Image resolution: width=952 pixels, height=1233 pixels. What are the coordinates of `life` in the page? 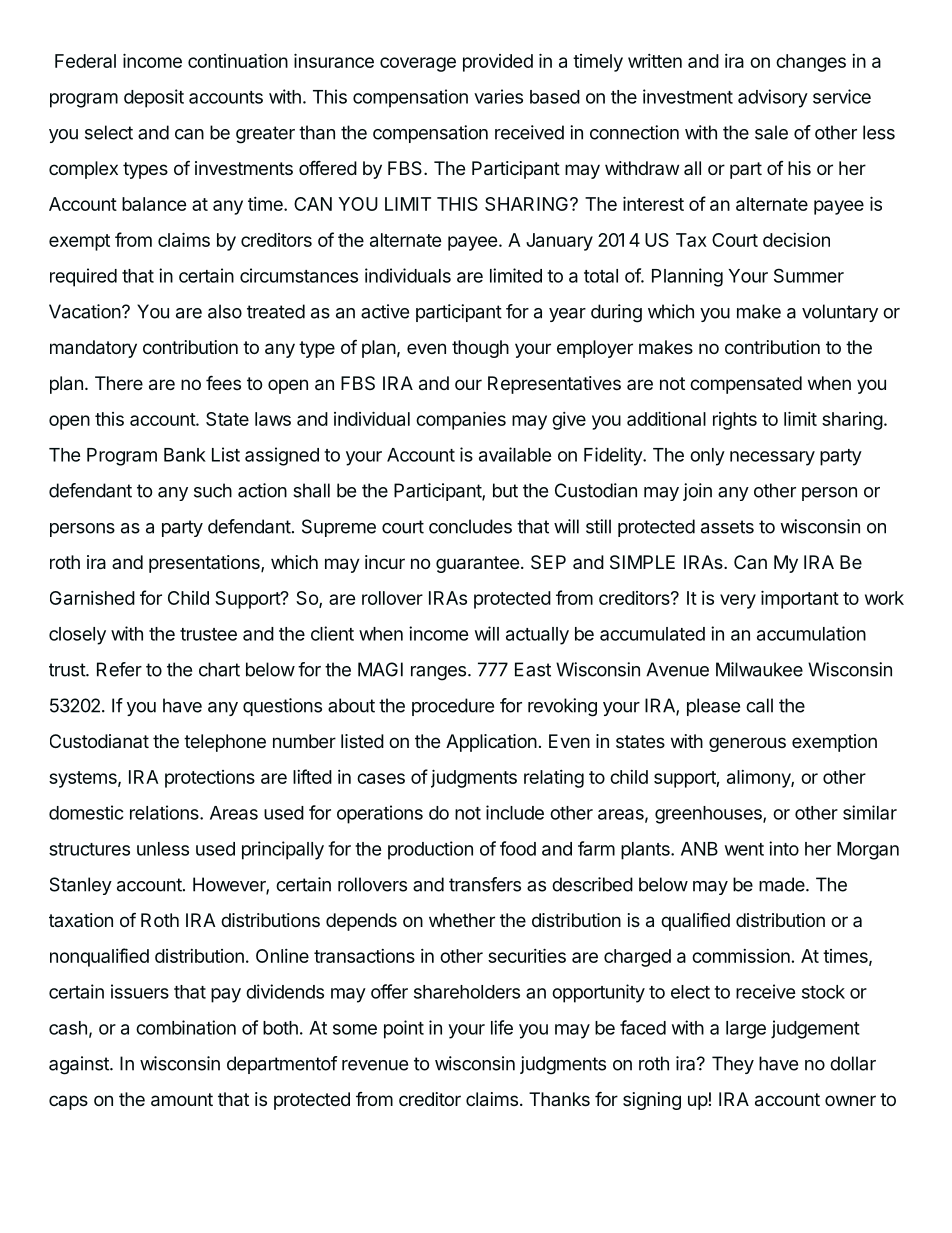 It's located at (502, 1027).
